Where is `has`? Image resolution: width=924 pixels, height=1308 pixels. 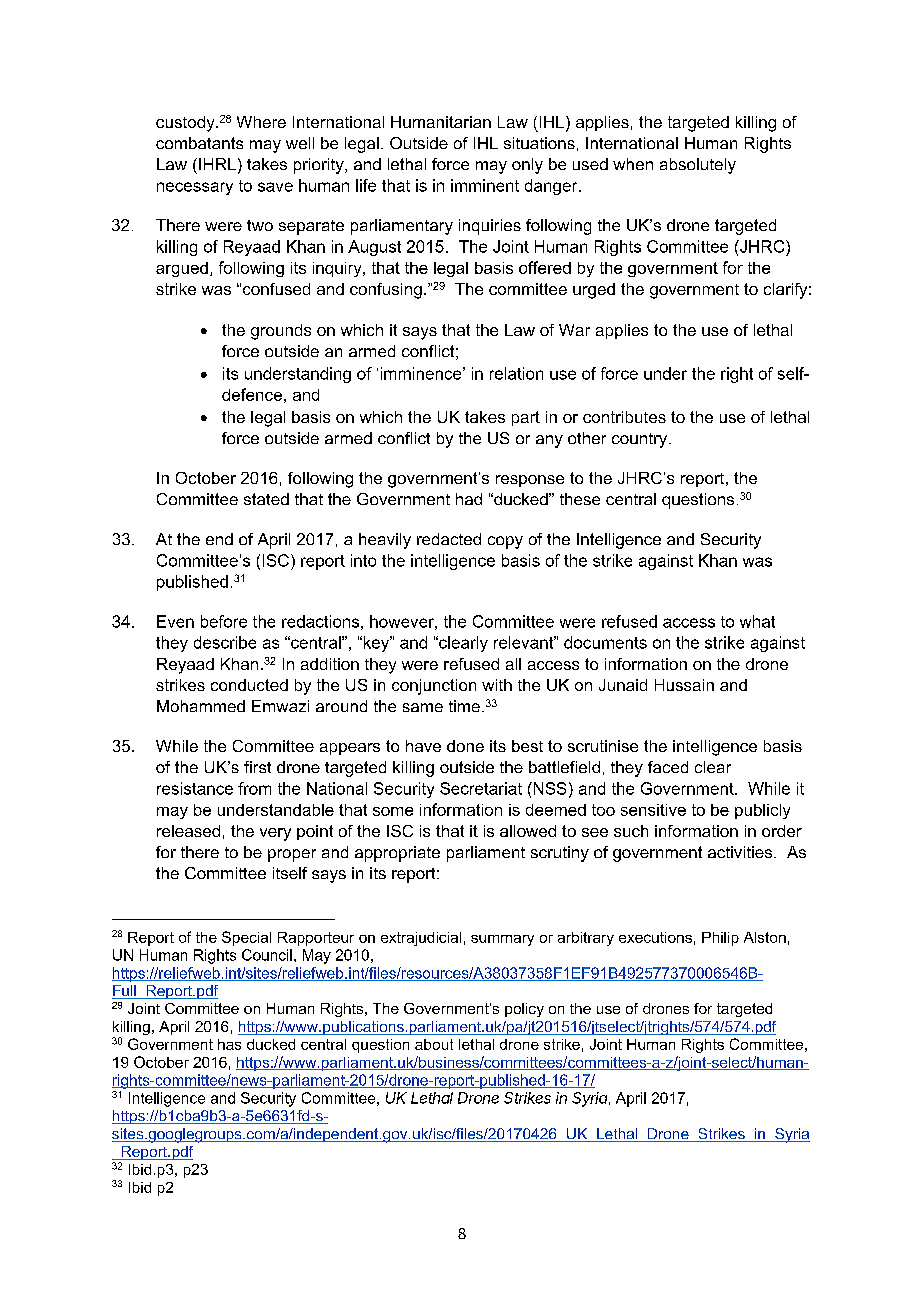 has is located at coordinates (229, 1044).
